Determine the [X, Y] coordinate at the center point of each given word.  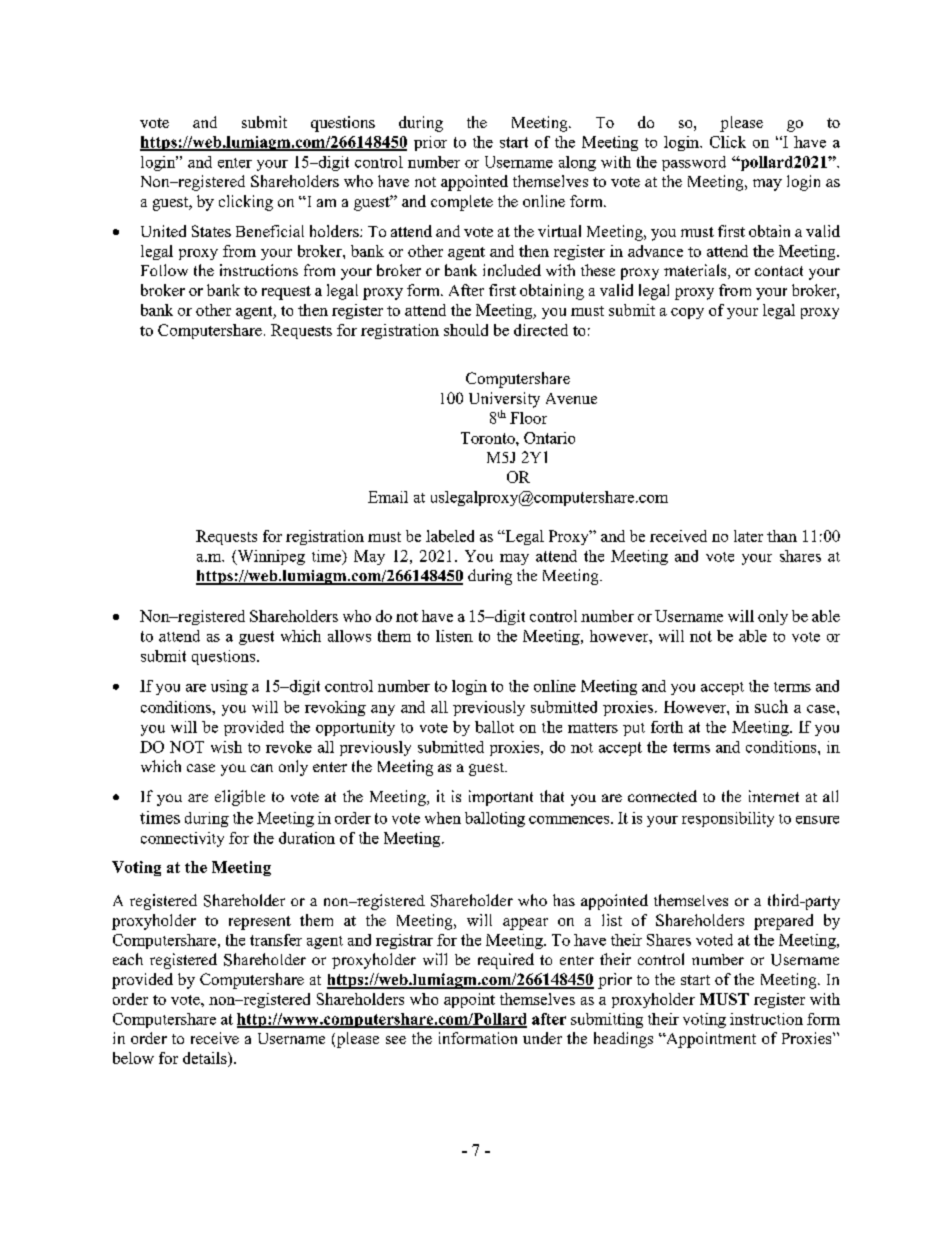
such [771, 706]
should [466, 330]
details [206, 1058]
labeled [450, 536]
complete [462, 203]
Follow [164, 270]
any [383, 710]
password [694, 163]
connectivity [182, 839]
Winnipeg [270, 557]
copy [687, 313]
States [211, 231]
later [748, 536]
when [443, 818]
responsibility [728, 819]
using [229, 687]
